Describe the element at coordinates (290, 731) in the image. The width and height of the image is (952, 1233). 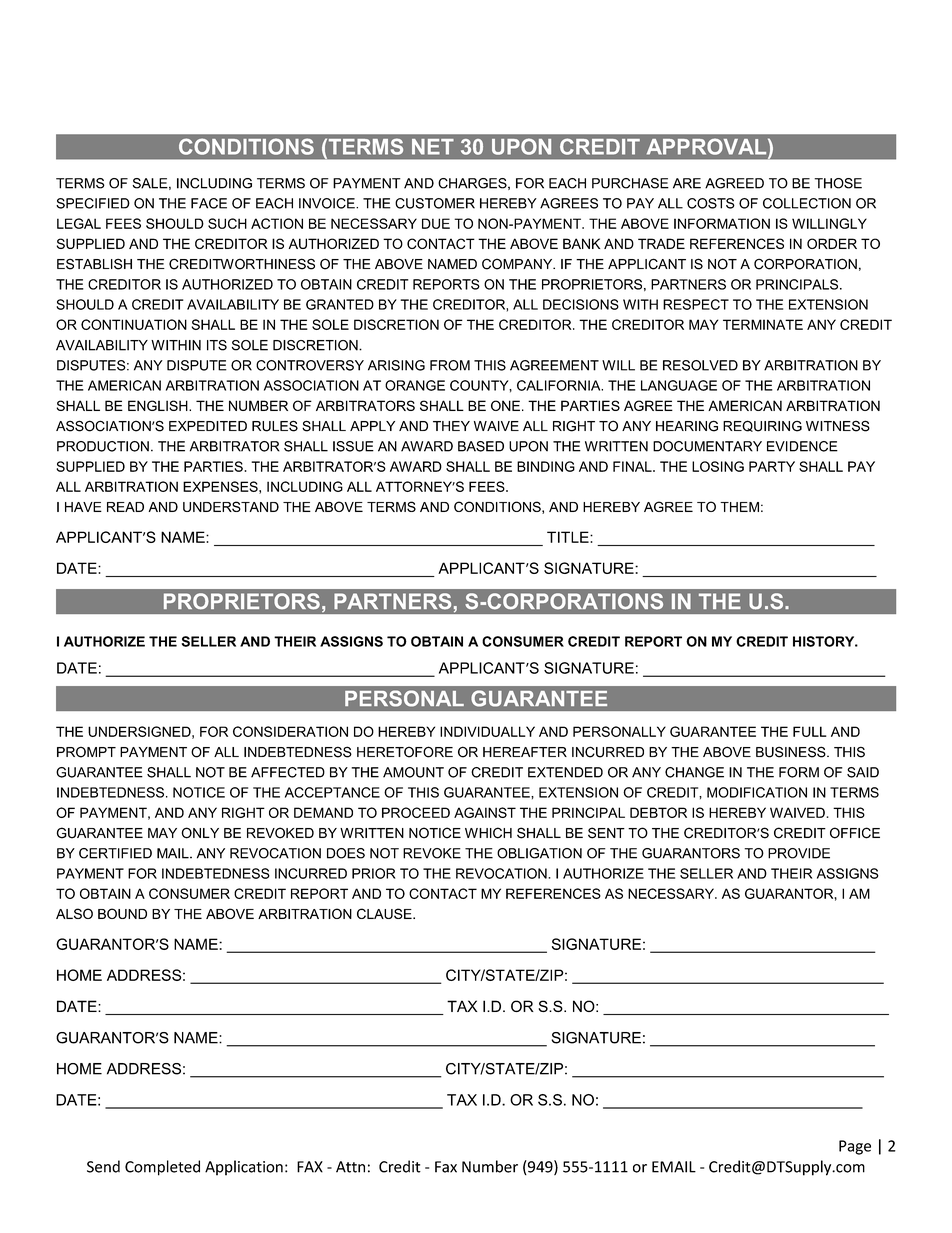
I see `CONSIDERATION` at that location.
